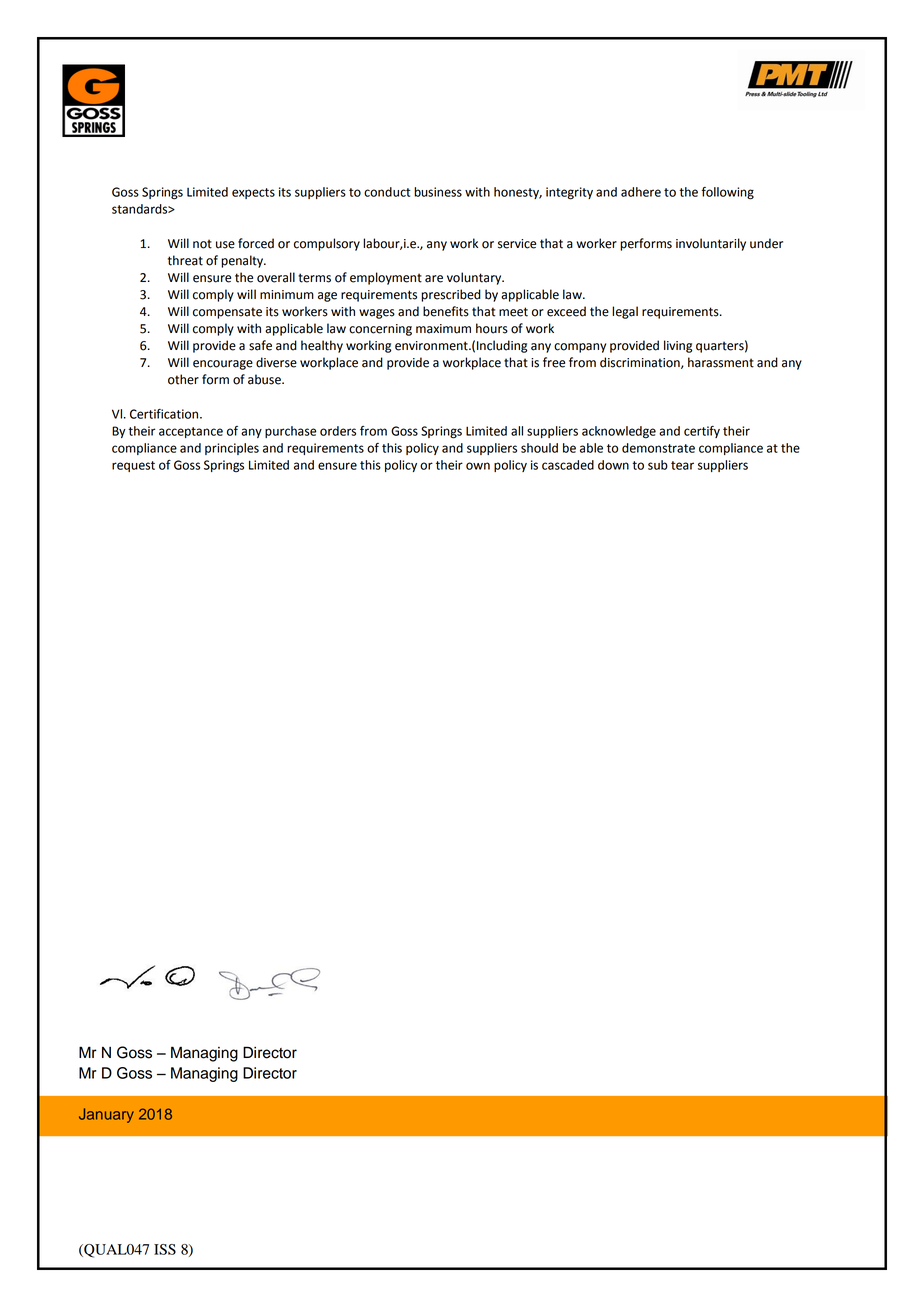 The image size is (924, 1307). I want to click on involuntarily, so click(711, 244).
